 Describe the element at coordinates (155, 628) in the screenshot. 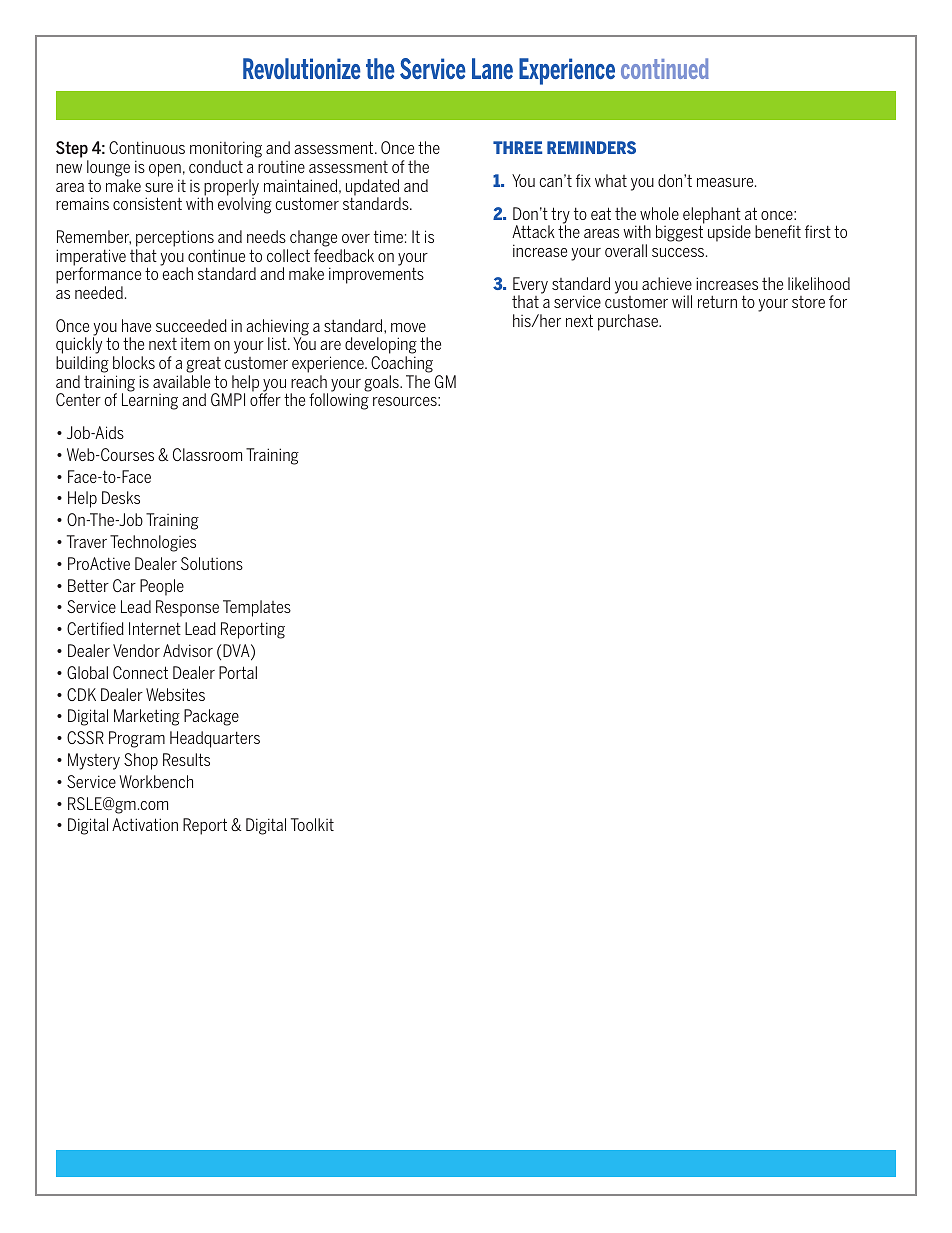

I see `Internet` at that location.
